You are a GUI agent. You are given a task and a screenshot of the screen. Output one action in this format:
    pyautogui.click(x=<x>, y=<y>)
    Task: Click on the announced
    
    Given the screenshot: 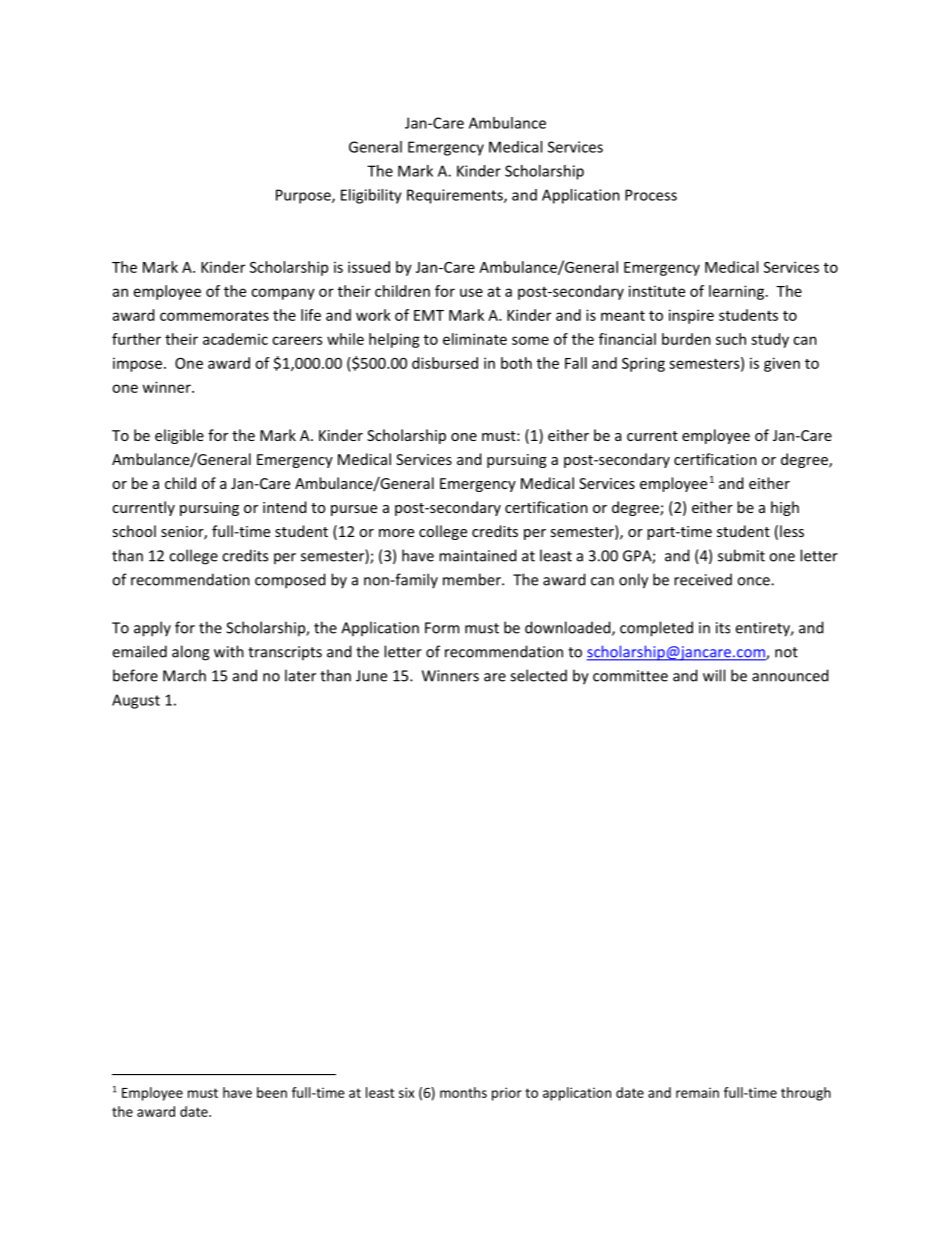 What is the action you would take?
    pyautogui.click(x=790, y=675)
